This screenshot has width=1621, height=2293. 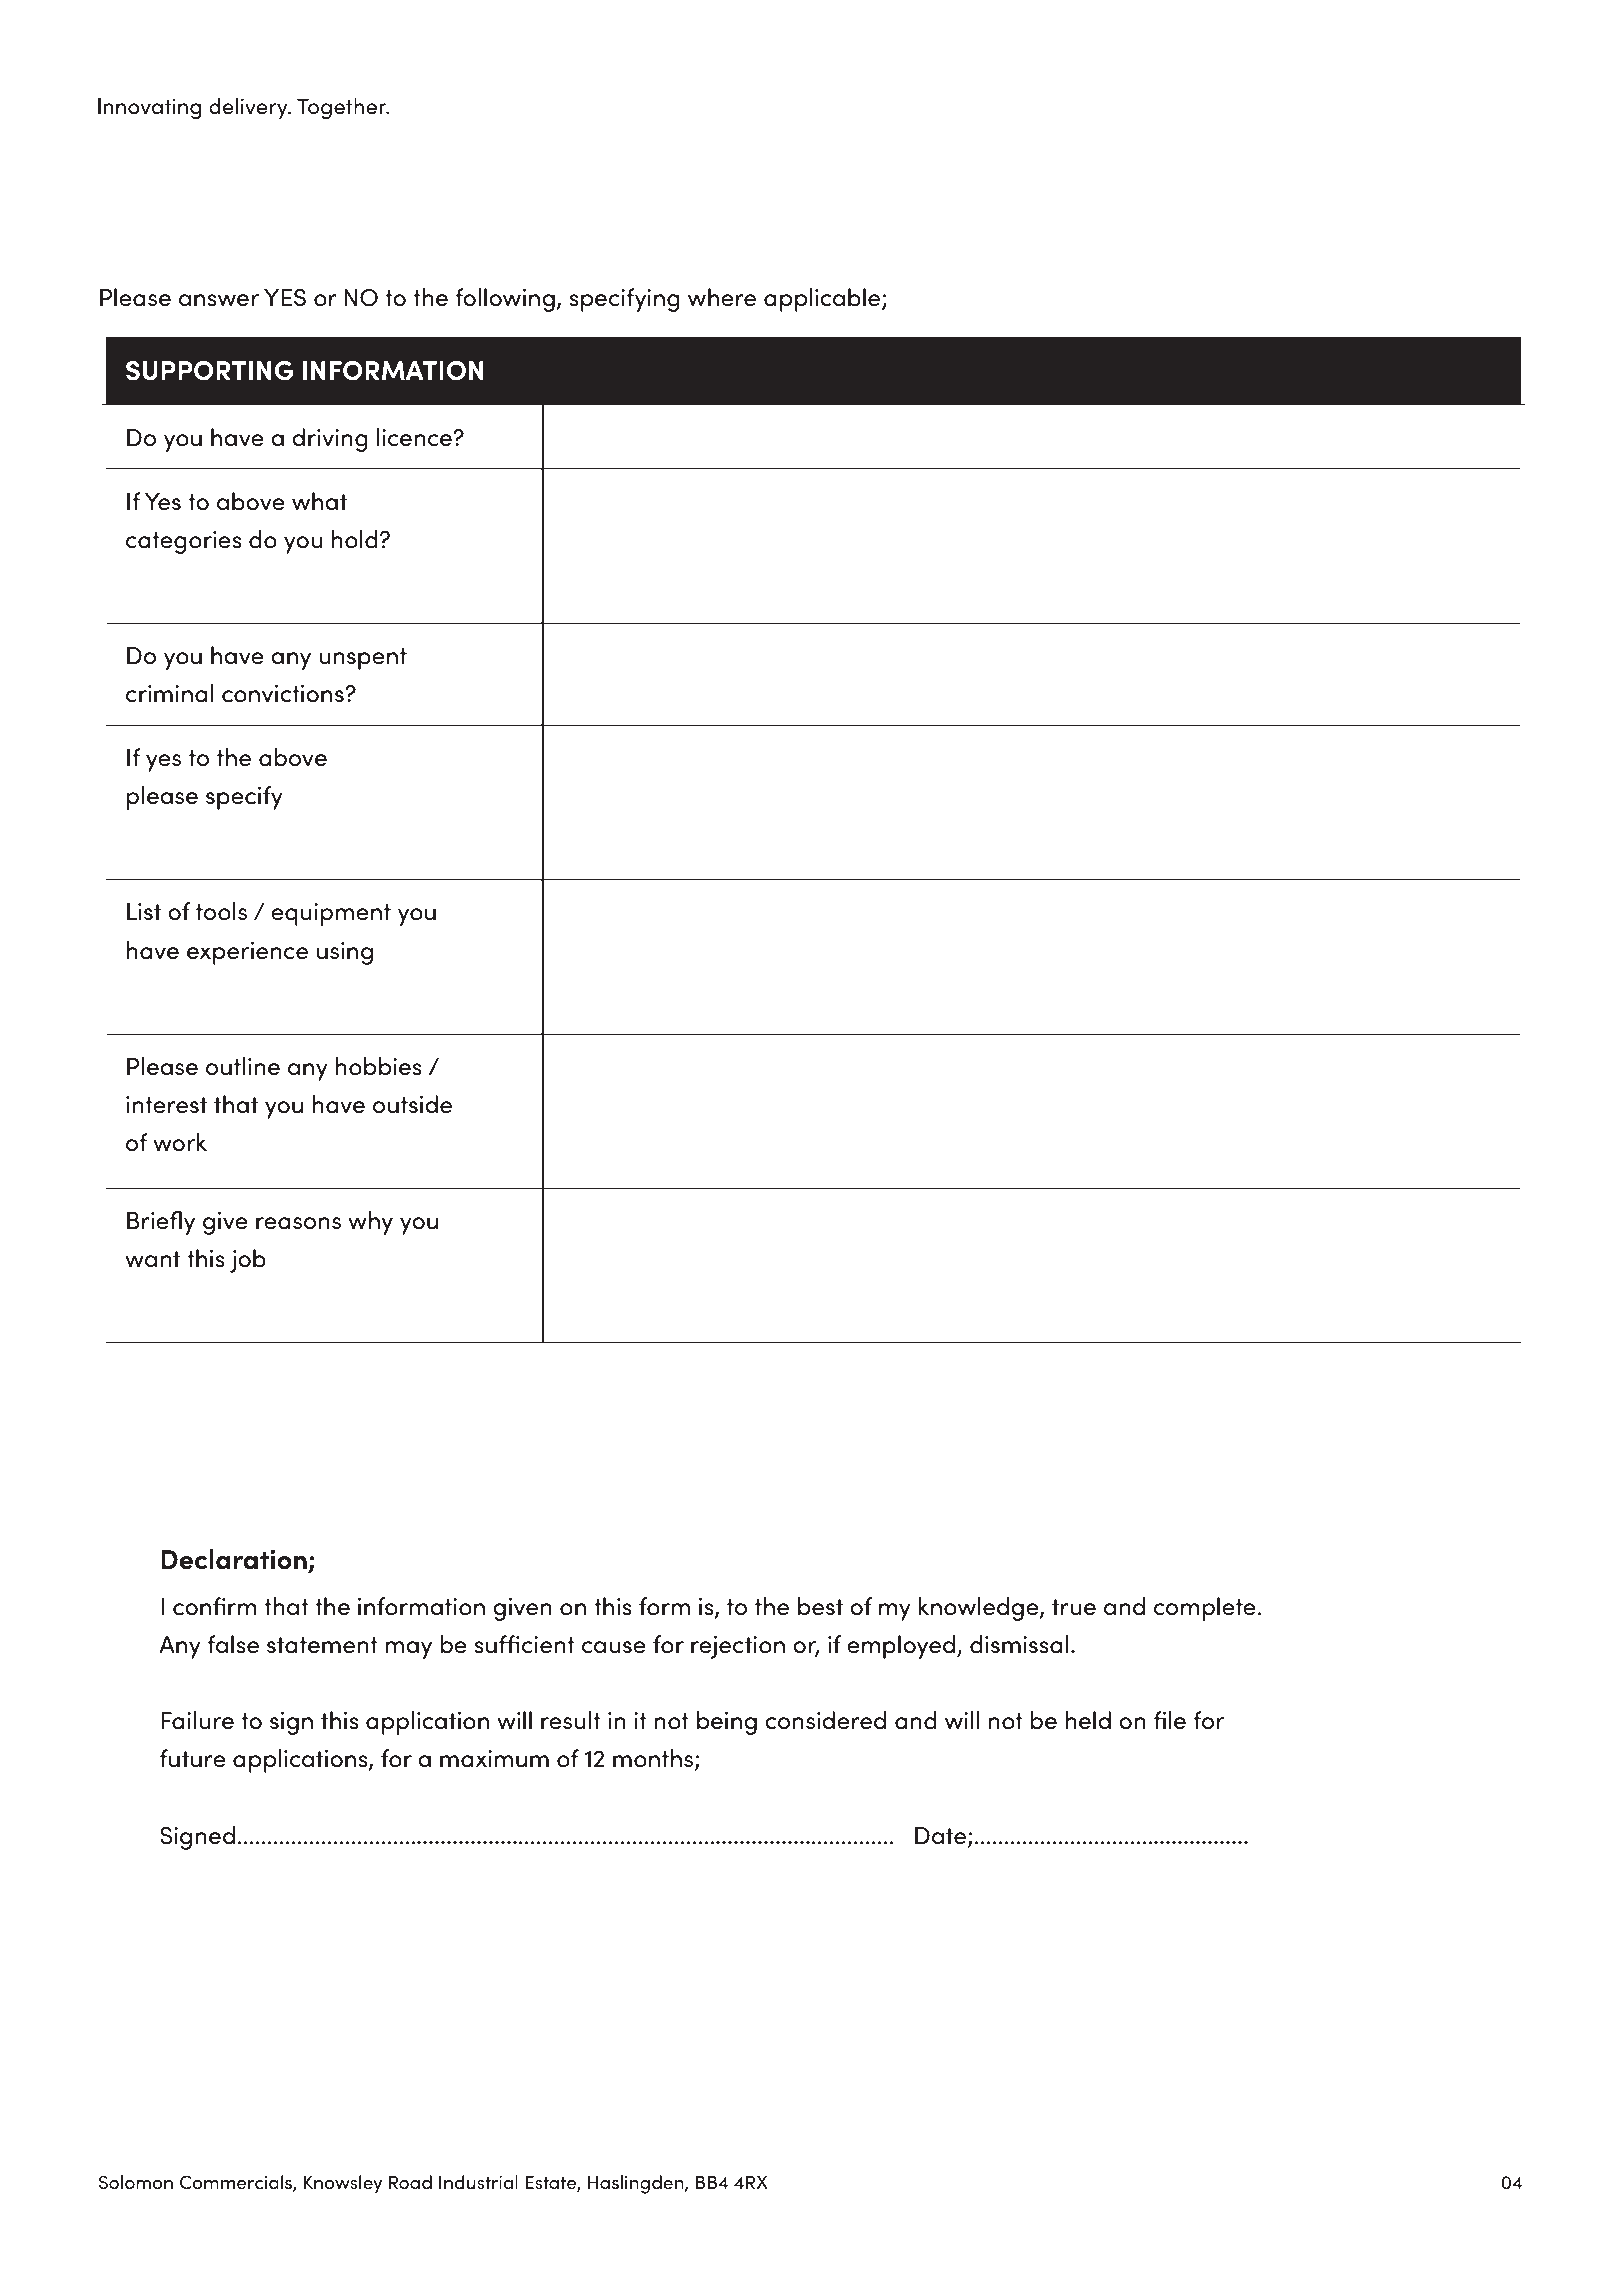 I want to click on SUPPORTING, so click(x=210, y=371).
